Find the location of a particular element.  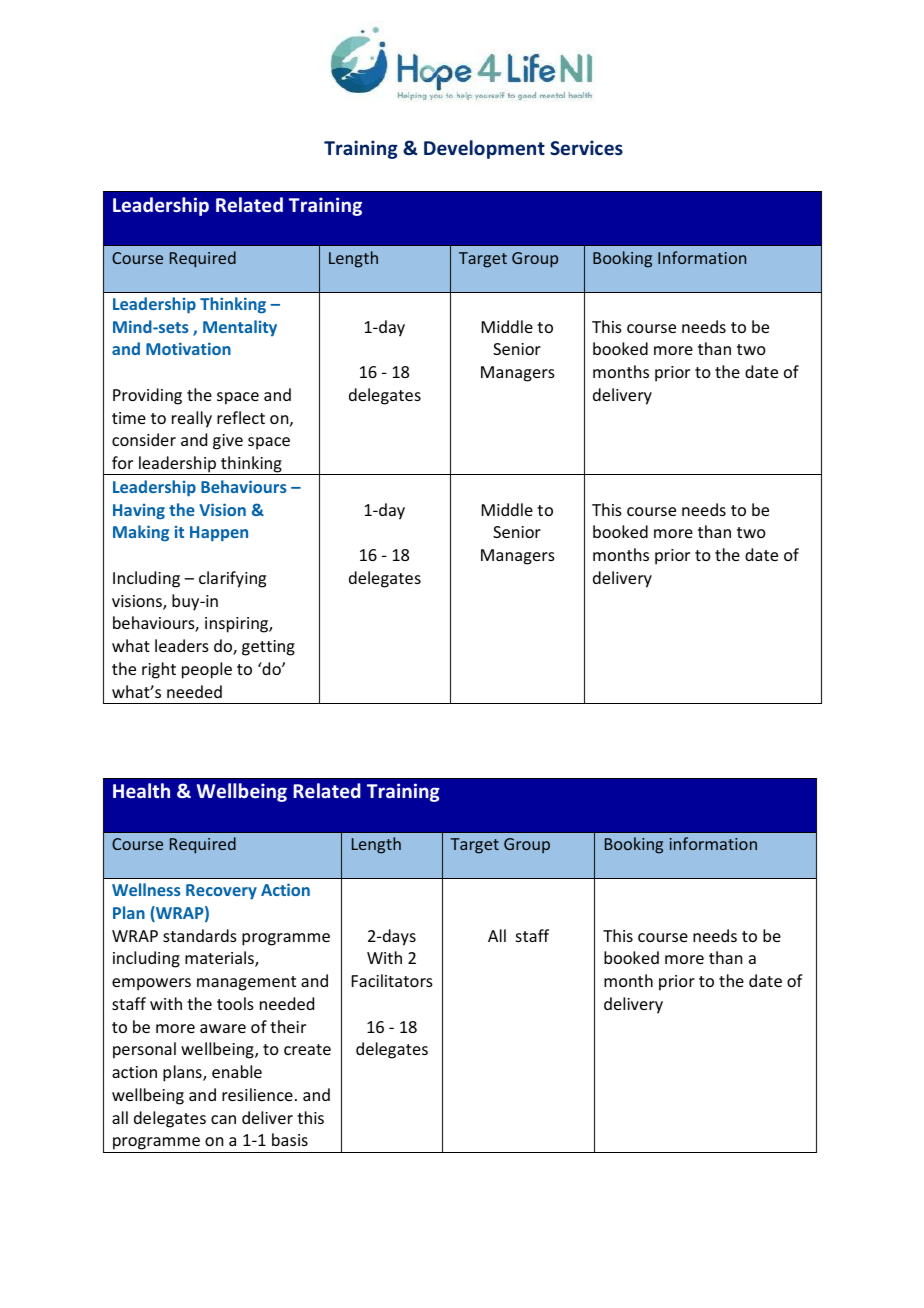

clarifying is located at coordinates (232, 579).
